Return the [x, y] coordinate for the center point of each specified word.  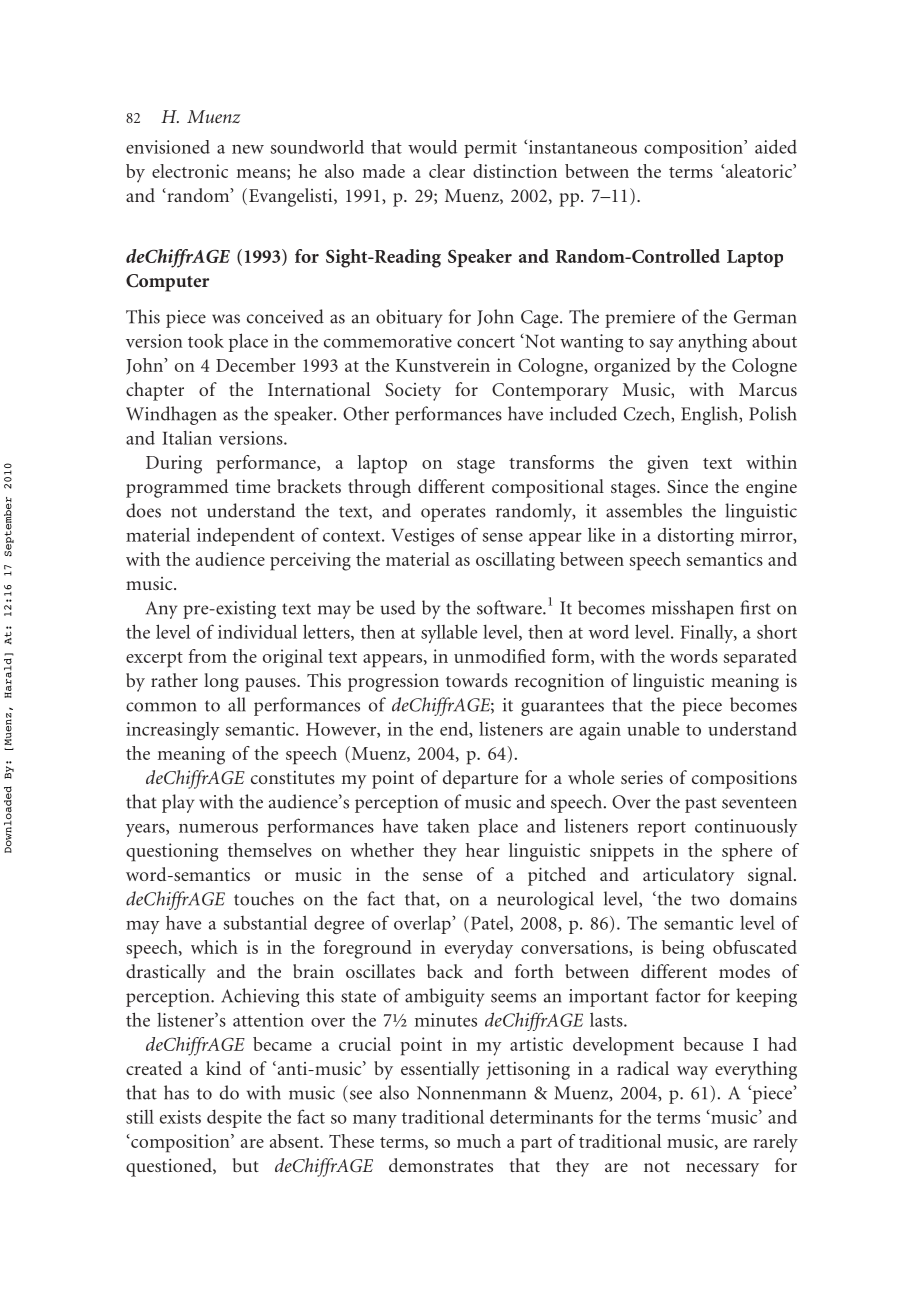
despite [234, 1118]
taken [448, 825]
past [701, 805]
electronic [190, 171]
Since [687, 486]
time [253, 486]
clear [447, 171]
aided [776, 146]
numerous [218, 828]
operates [453, 514]
